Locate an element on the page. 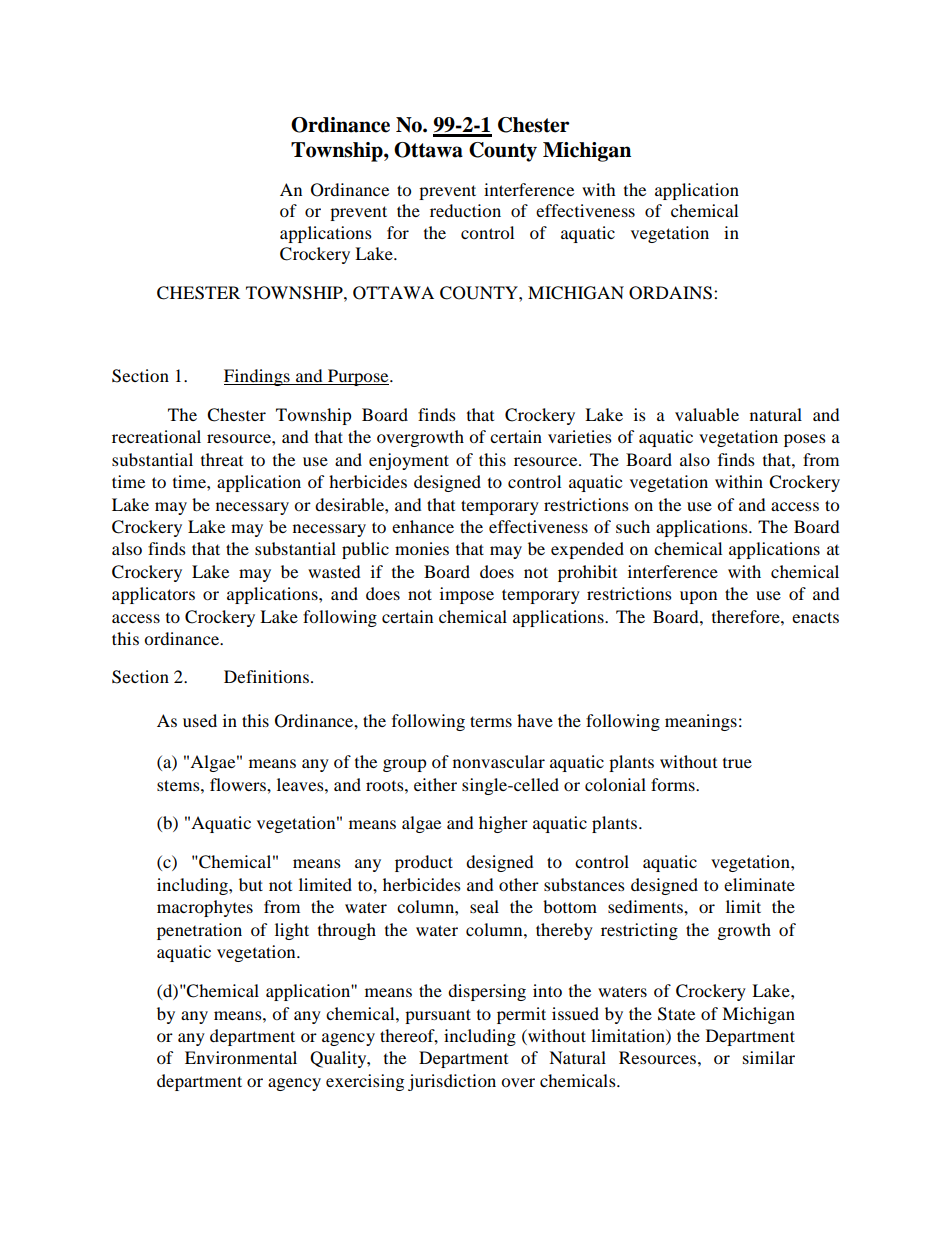 The width and height of the page is (952, 1233). Environmental is located at coordinates (241, 1057).
